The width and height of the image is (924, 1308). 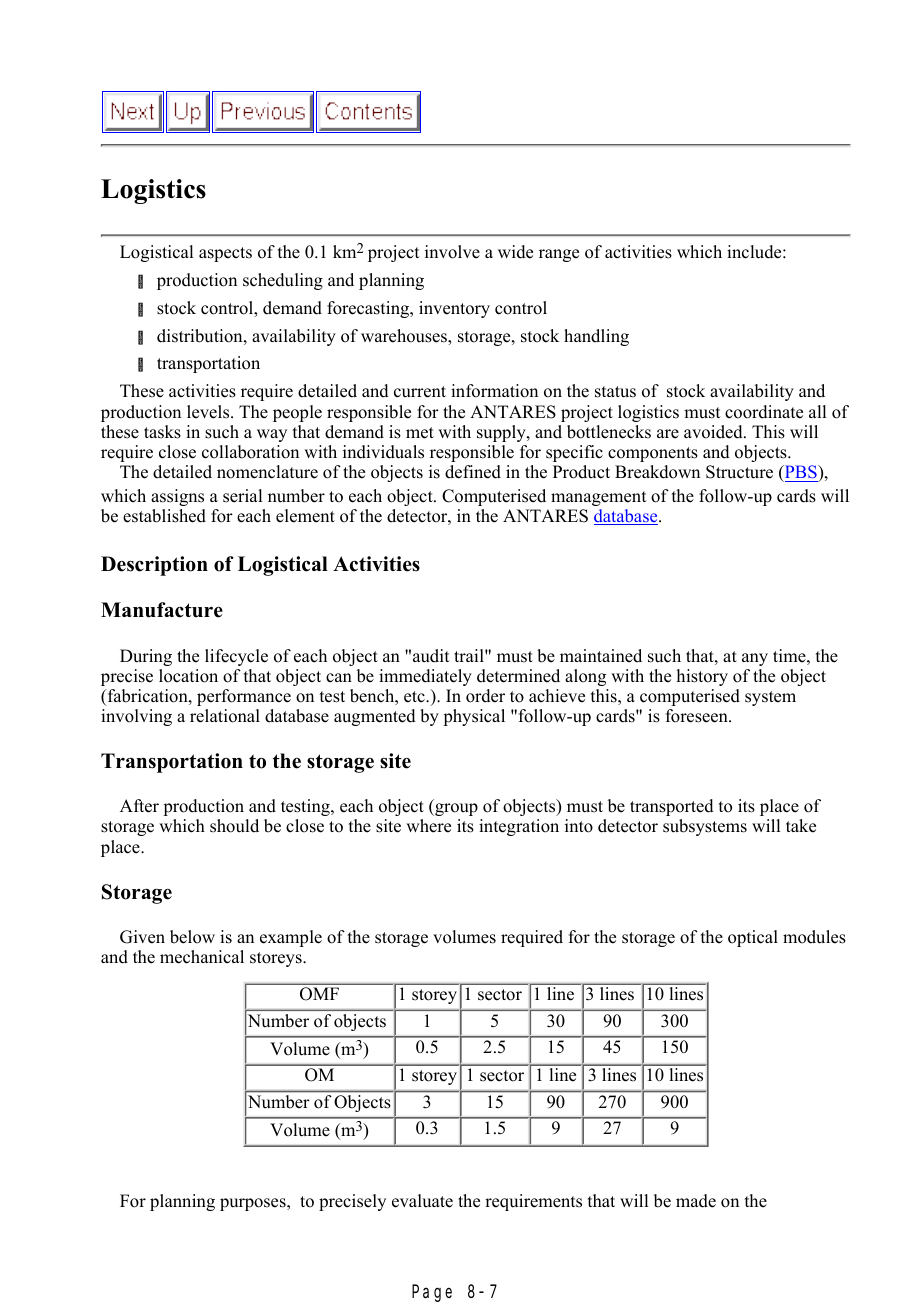 What do you see at coordinates (753, 938) in the image?
I see `optical` at bounding box center [753, 938].
